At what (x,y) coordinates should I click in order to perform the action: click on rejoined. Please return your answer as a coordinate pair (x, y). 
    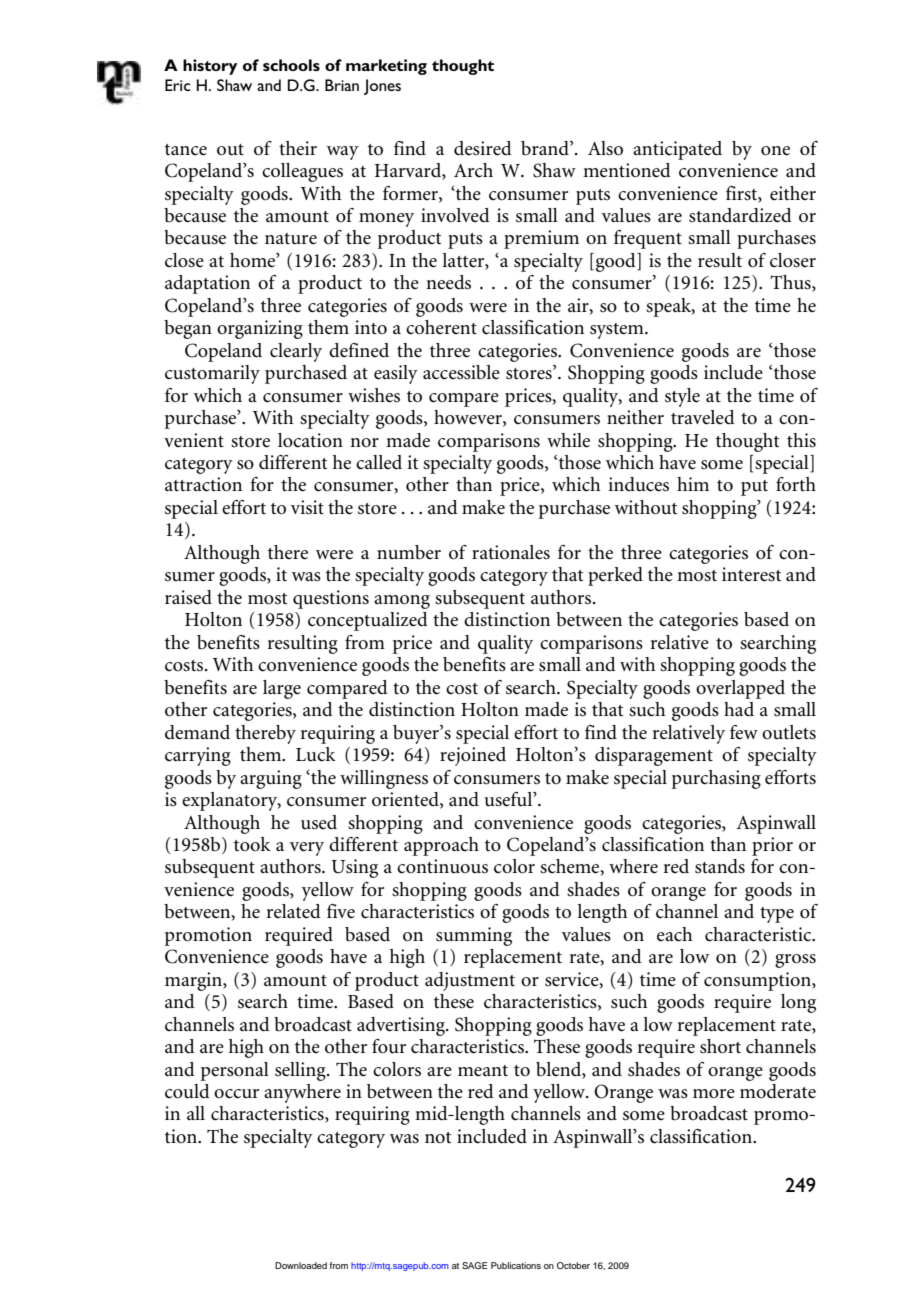
    Looking at the image, I should click on (473, 756).
